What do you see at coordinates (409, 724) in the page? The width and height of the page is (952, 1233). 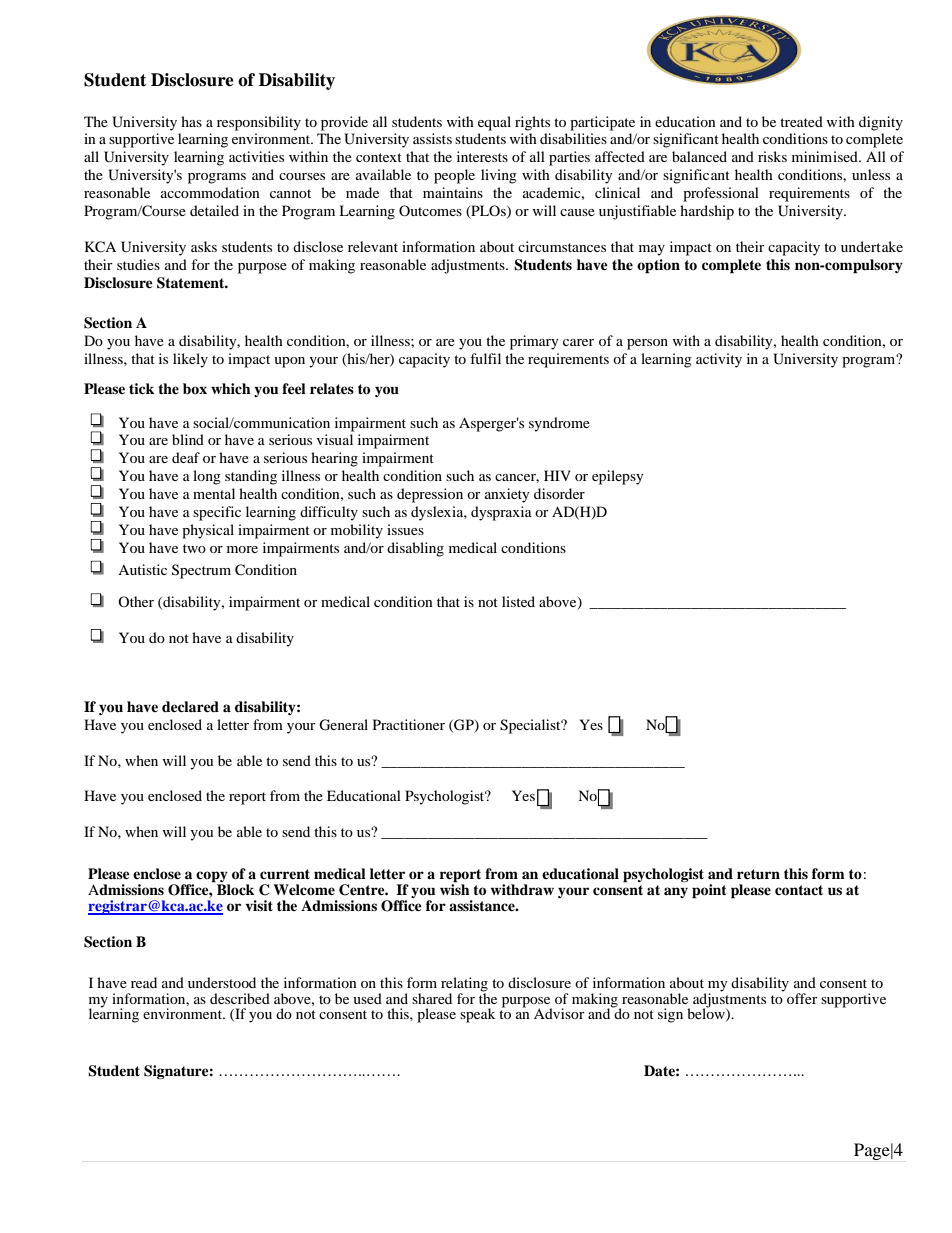 I see `Practitioner` at bounding box center [409, 724].
